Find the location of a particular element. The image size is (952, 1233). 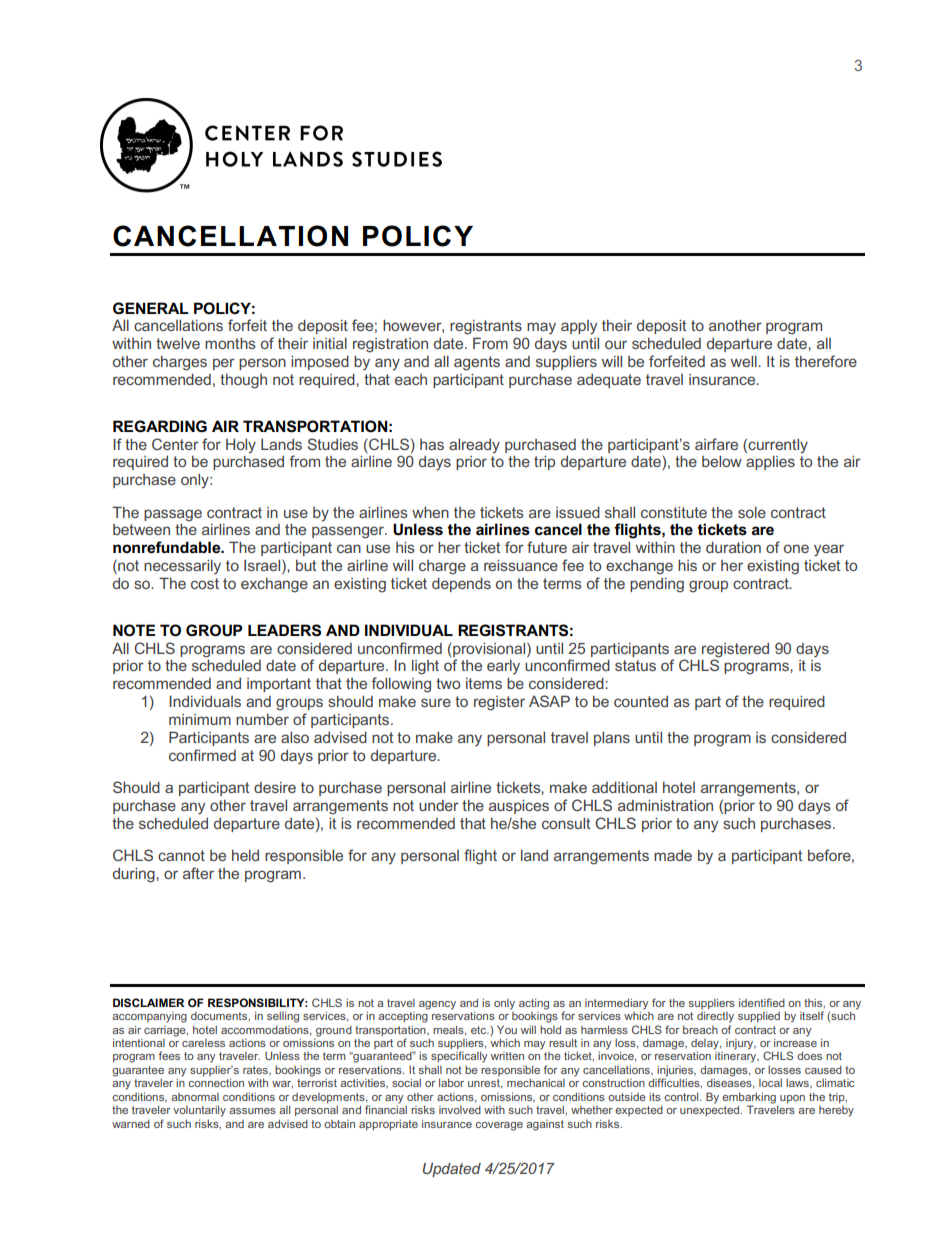

months is located at coordinates (230, 343).
